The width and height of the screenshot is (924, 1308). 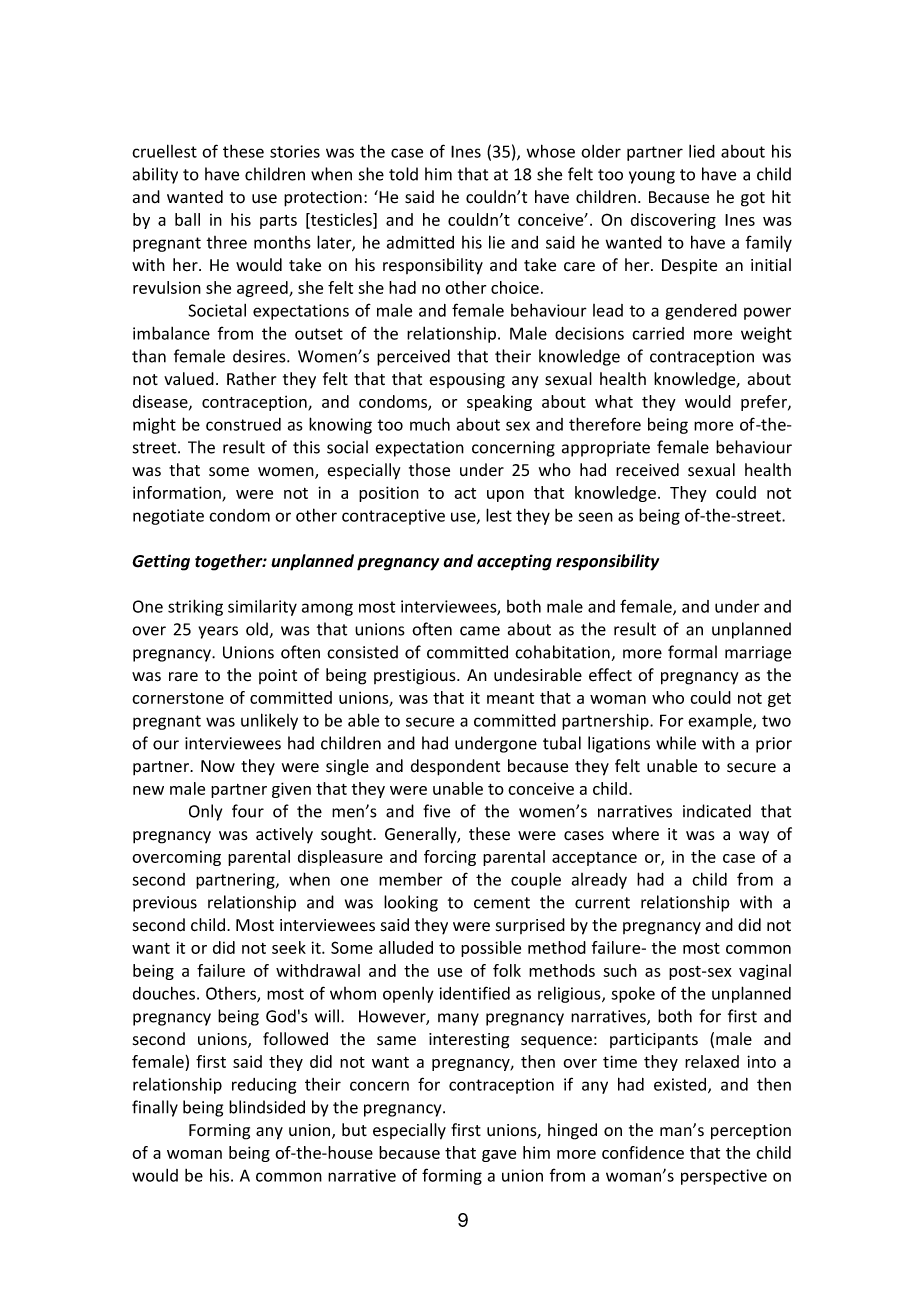 What do you see at coordinates (702, 151) in the screenshot?
I see `lied` at bounding box center [702, 151].
